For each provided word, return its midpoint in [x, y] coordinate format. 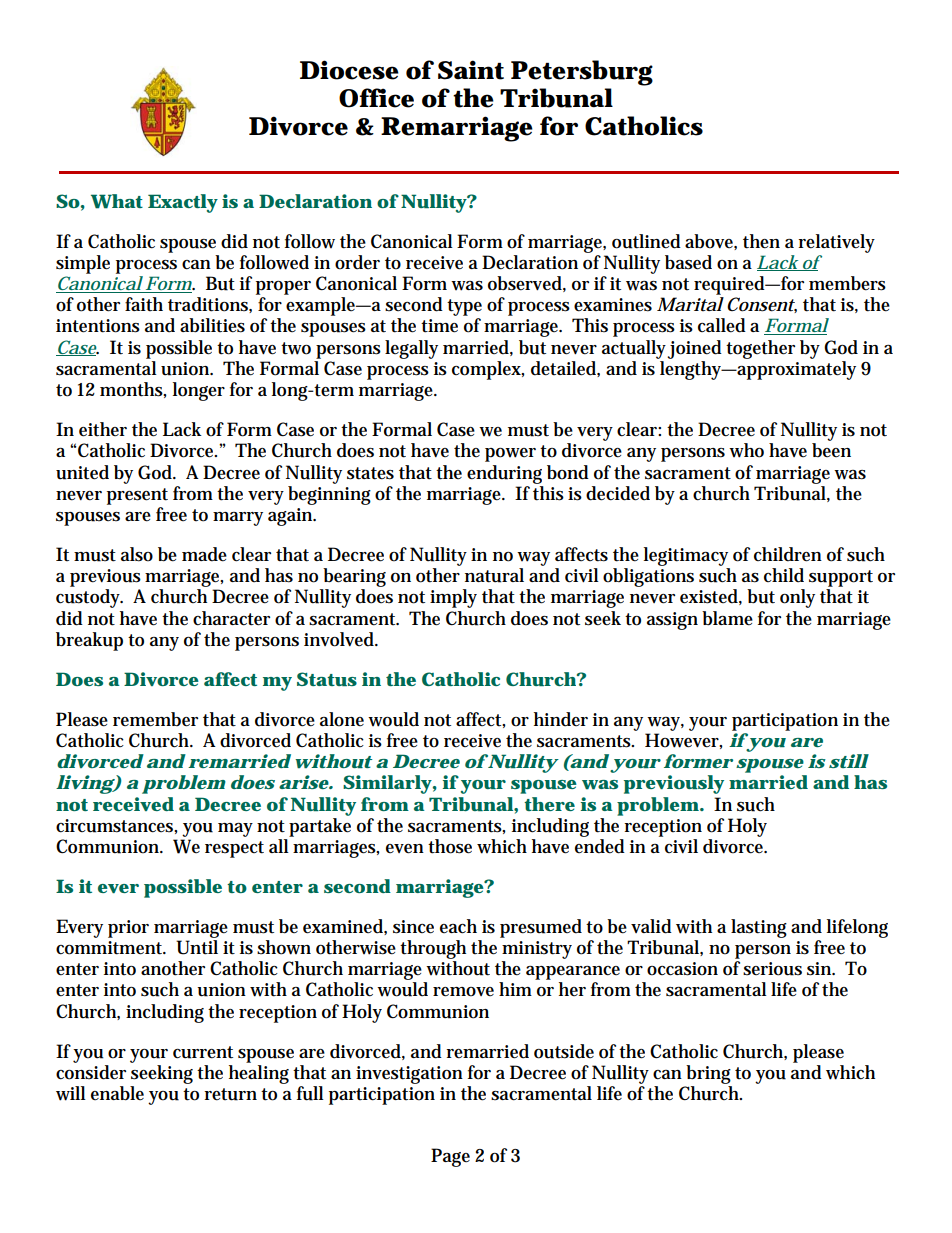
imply [453, 598]
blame [727, 618]
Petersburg [582, 73]
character [231, 618]
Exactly [183, 203]
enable [117, 1093]
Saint [471, 70]
